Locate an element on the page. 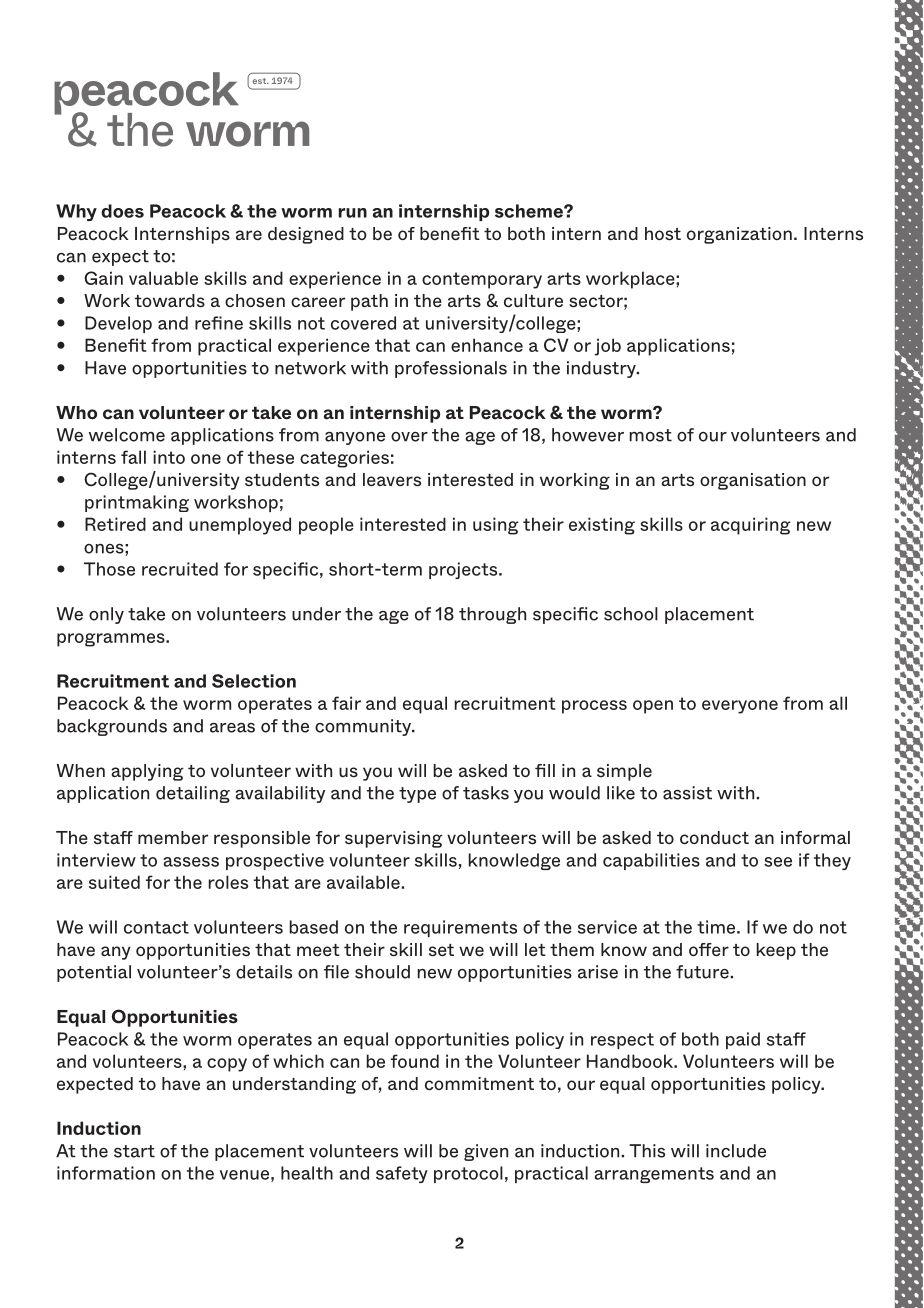  organization is located at coordinates (739, 235).
